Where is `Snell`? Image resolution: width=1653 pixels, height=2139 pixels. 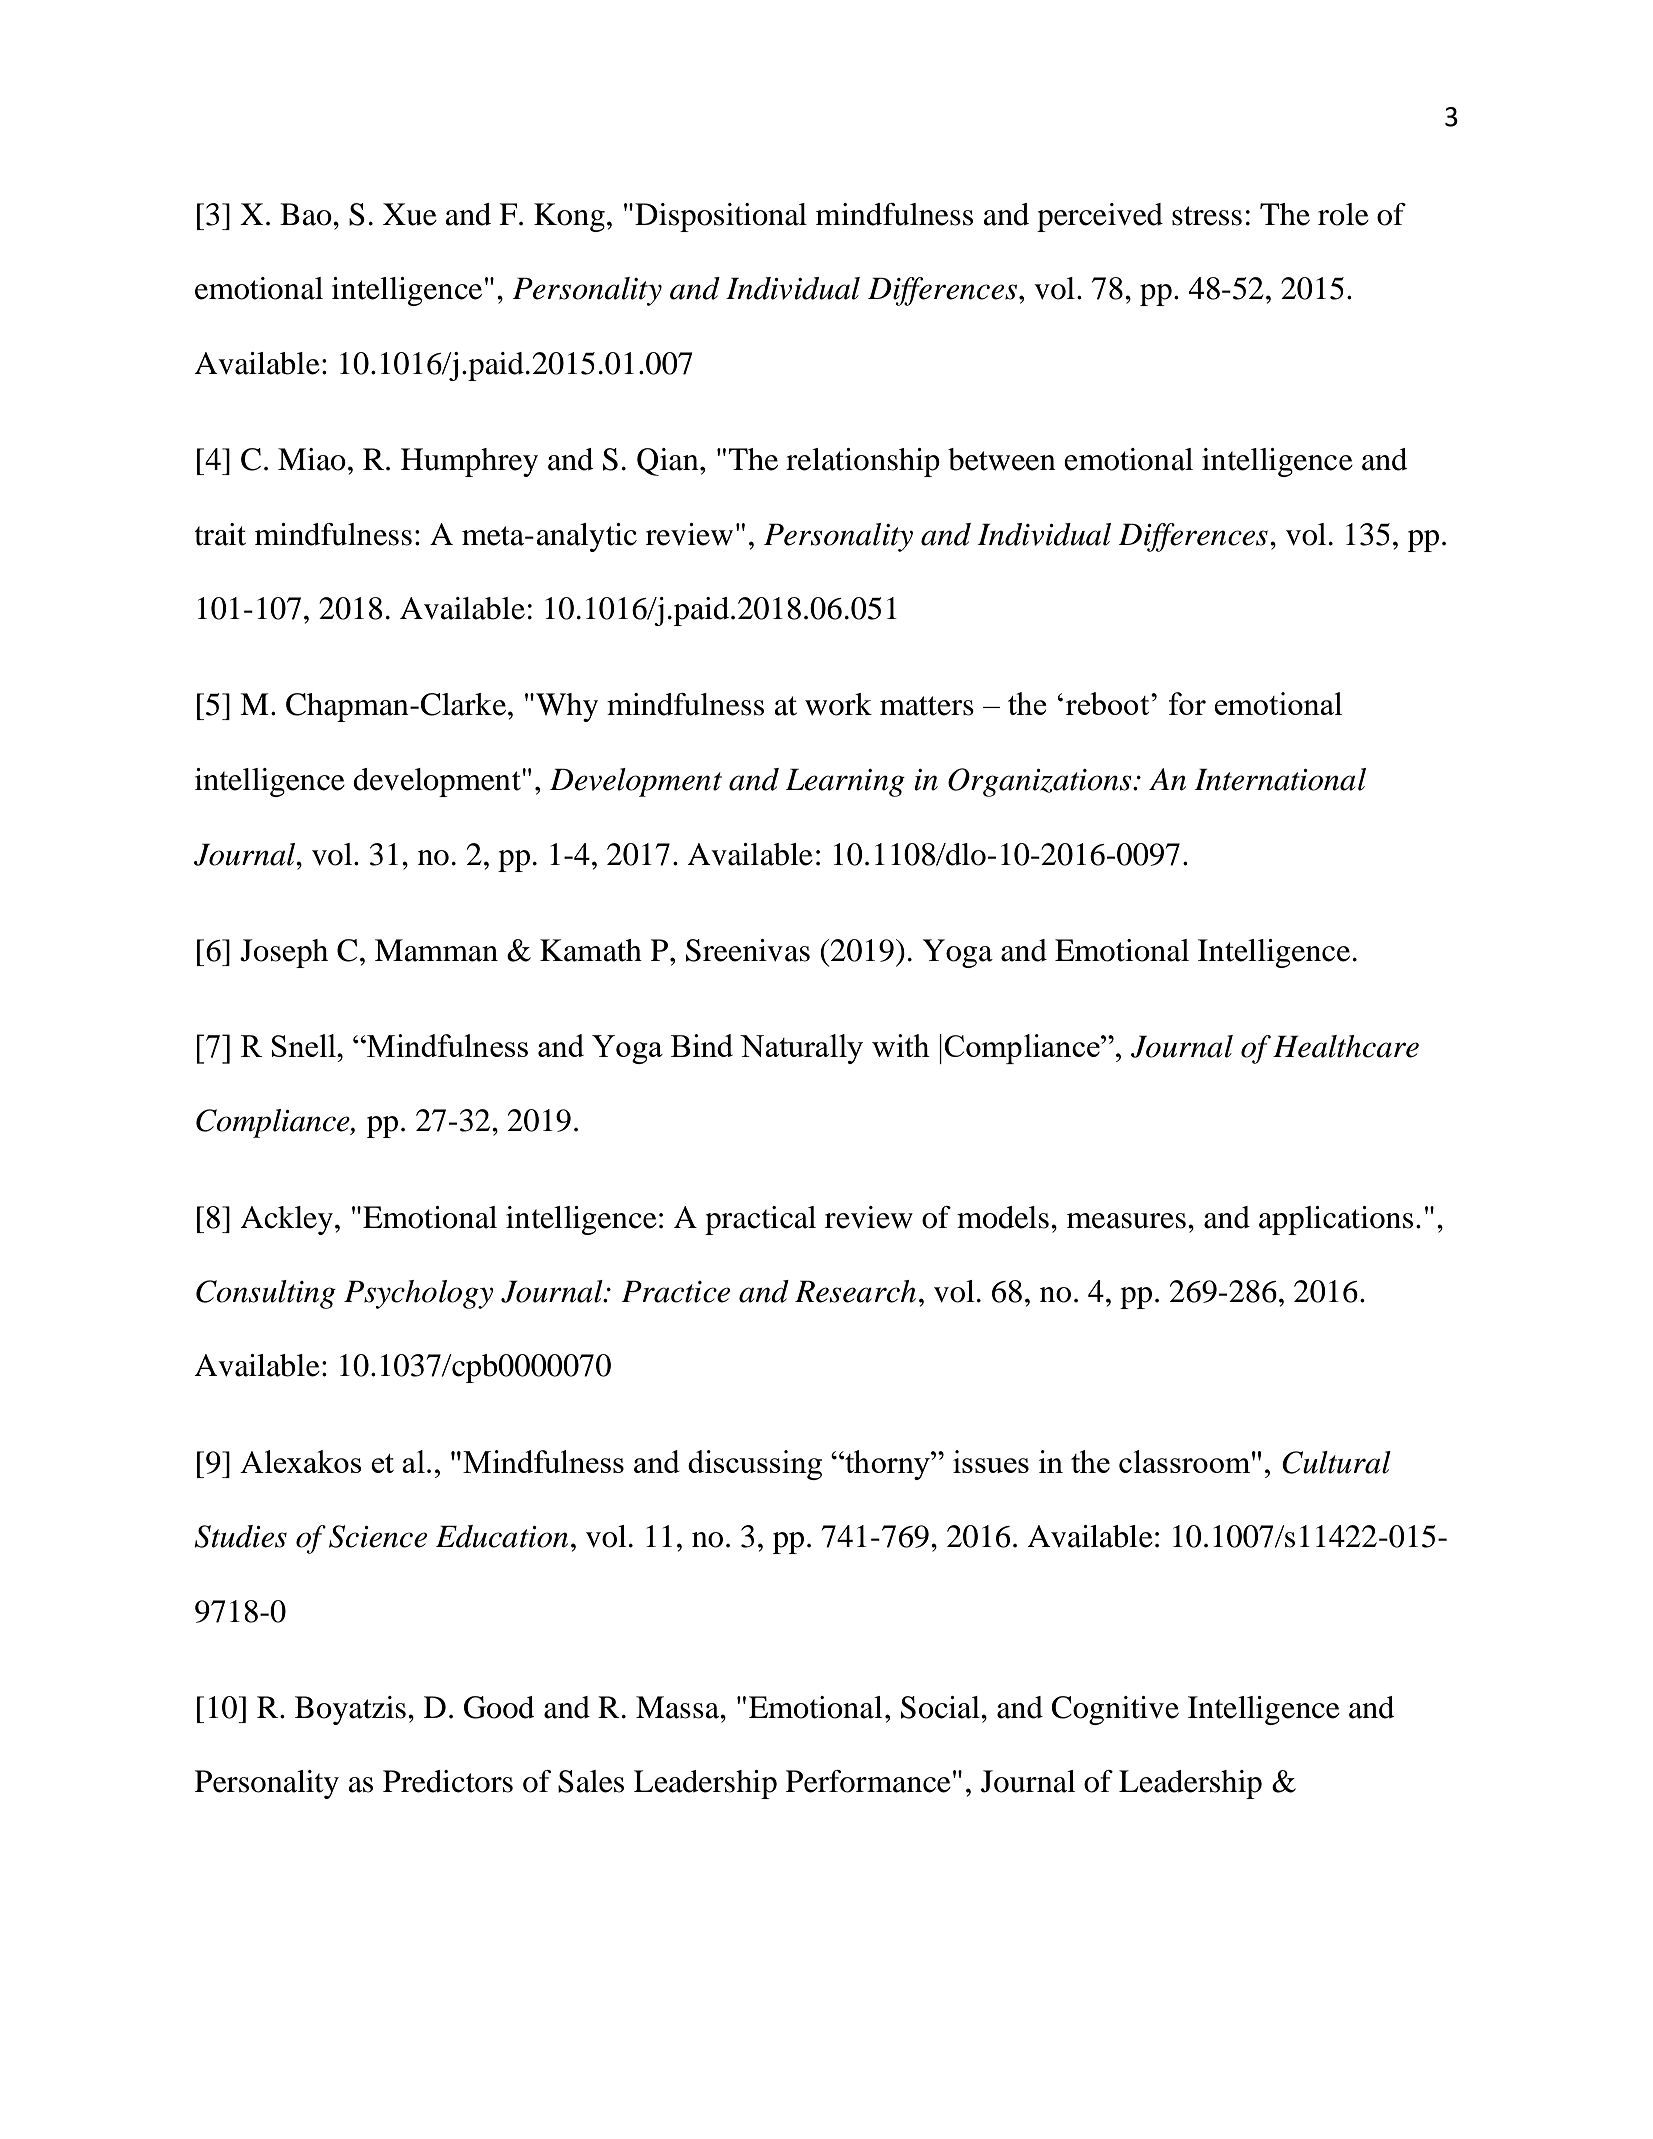 Snell is located at coordinates (305, 1045).
